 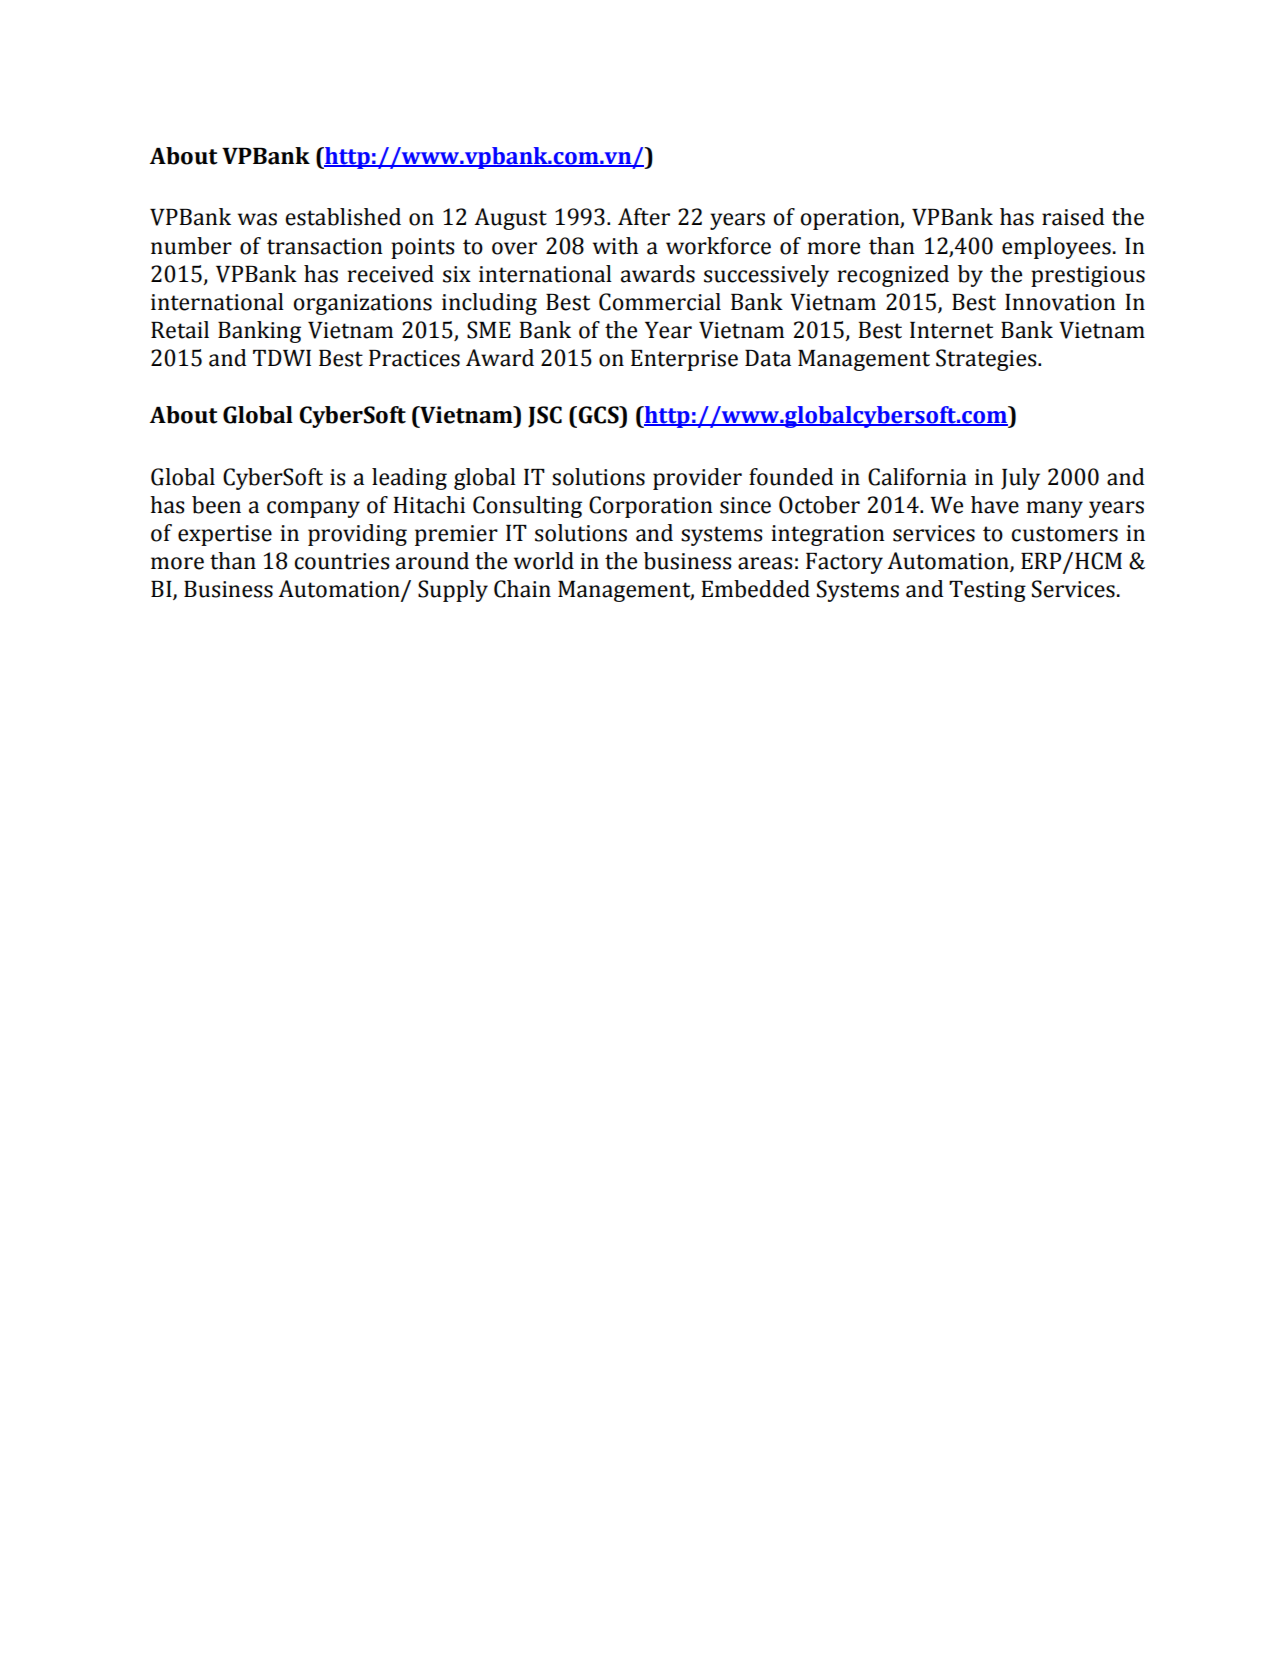 I want to click on was, so click(x=257, y=219).
